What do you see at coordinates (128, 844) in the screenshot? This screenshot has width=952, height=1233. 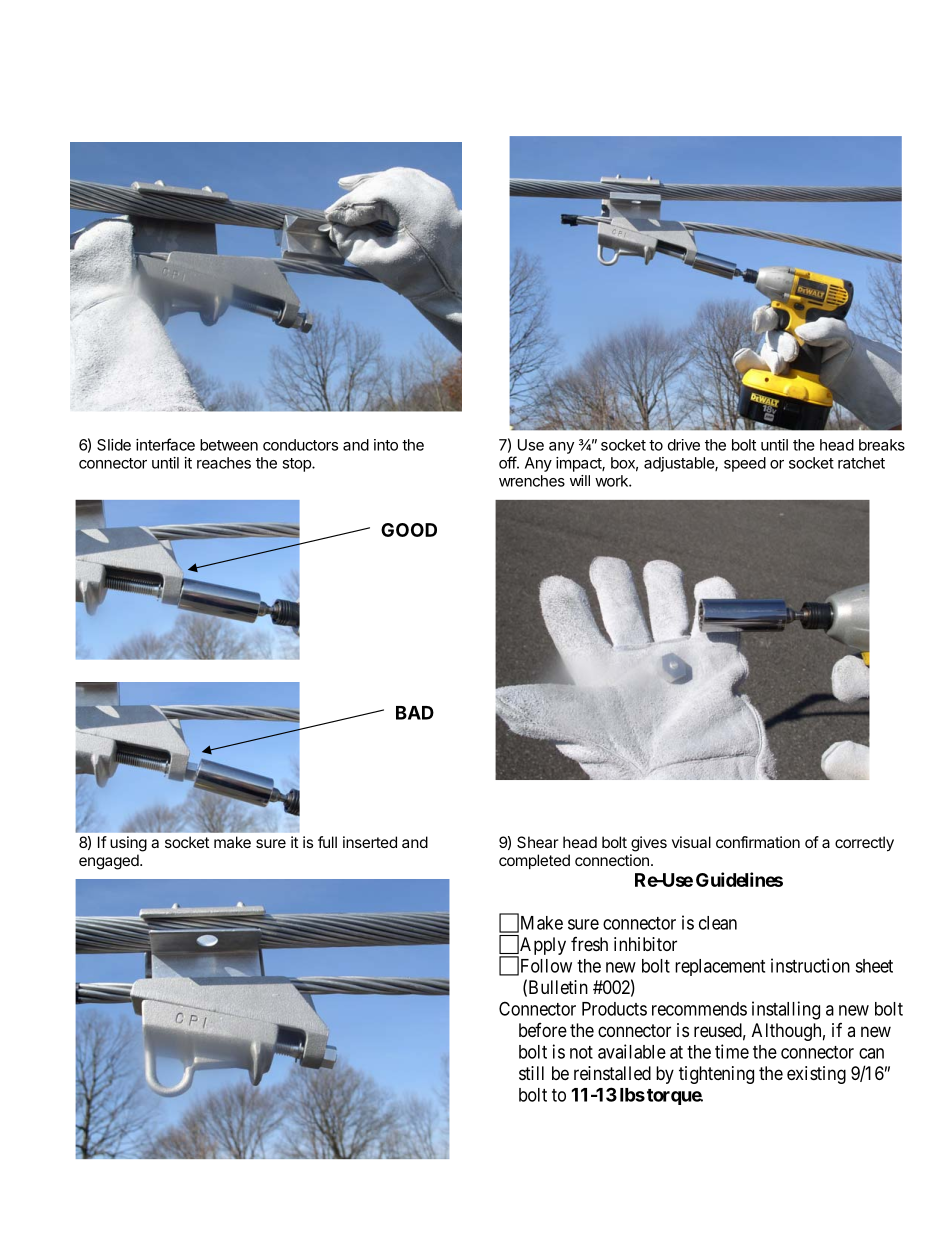 I see `using` at bounding box center [128, 844].
